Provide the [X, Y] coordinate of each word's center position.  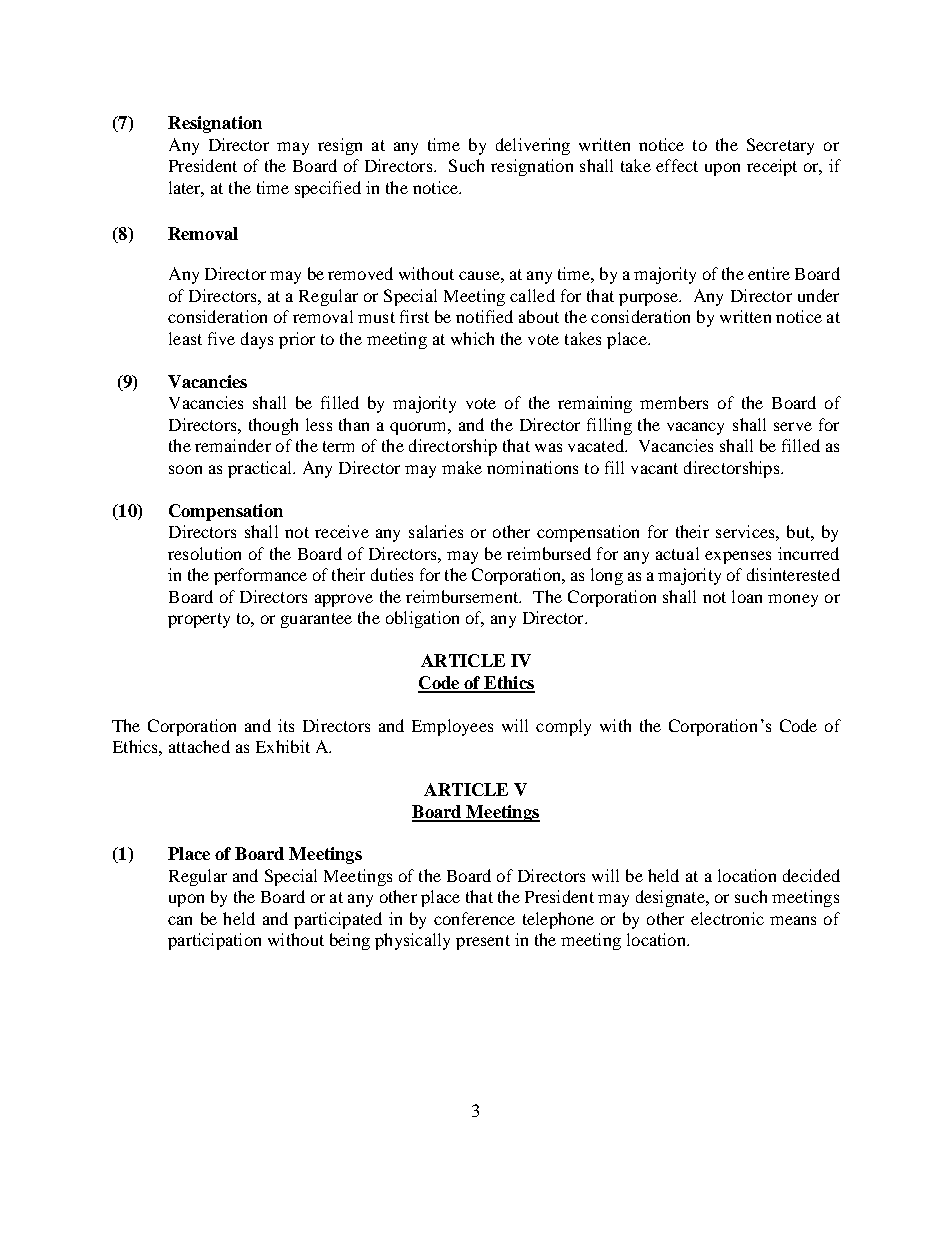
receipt [772, 167]
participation [214, 941]
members [674, 402]
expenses [738, 557]
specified [328, 189]
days [257, 340]
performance [260, 576]
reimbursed [549, 553]
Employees [452, 727]
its [286, 725]
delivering [533, 146]
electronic [727, 918]
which [472, 338]
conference [474, 918]
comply [563, 727]
